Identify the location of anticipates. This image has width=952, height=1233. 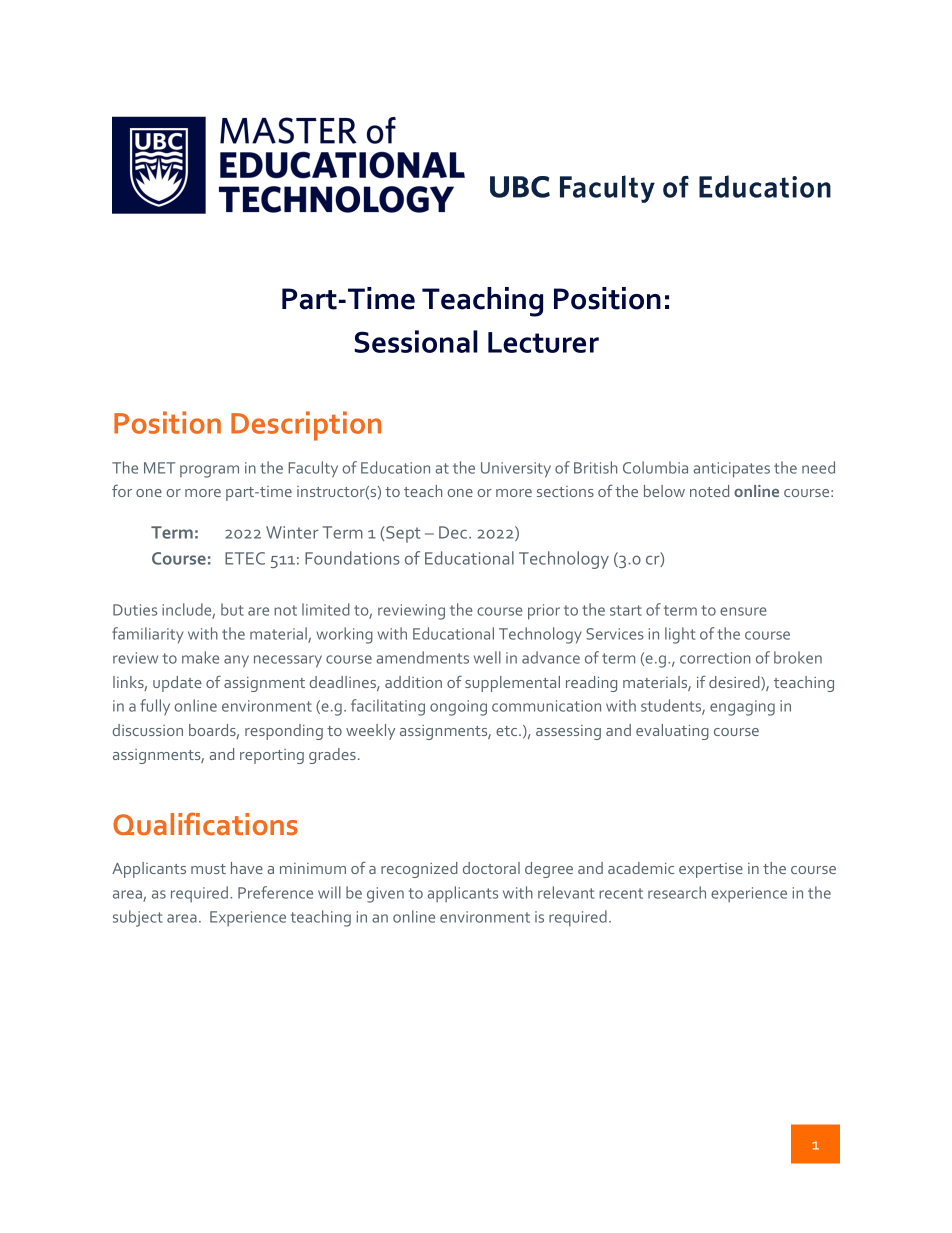
(732, 470).
